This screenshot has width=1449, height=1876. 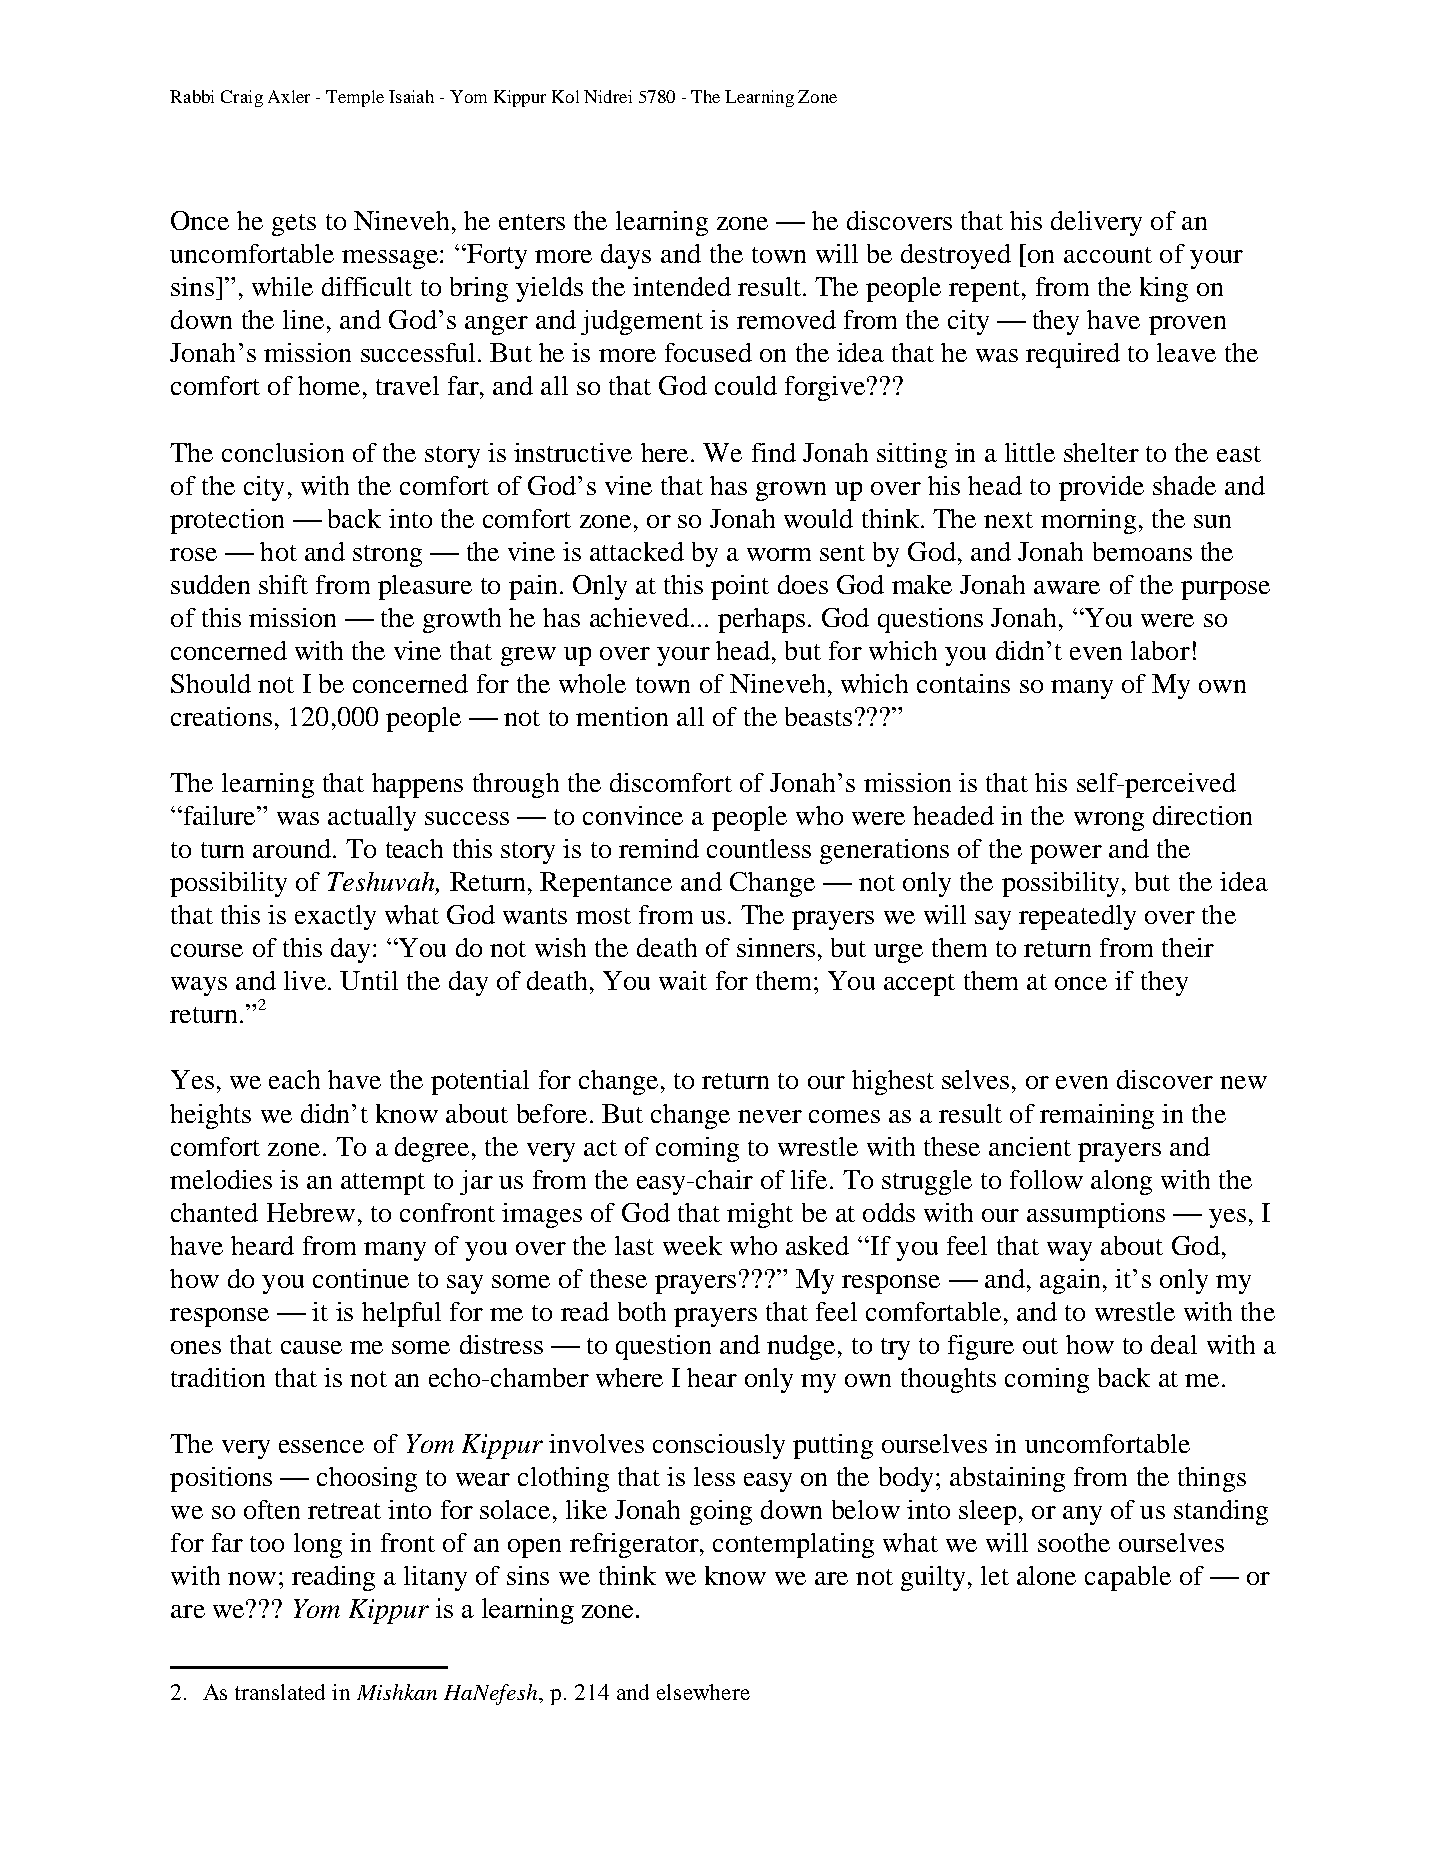 I want to click on translated, so click(x=280, y=1692).
